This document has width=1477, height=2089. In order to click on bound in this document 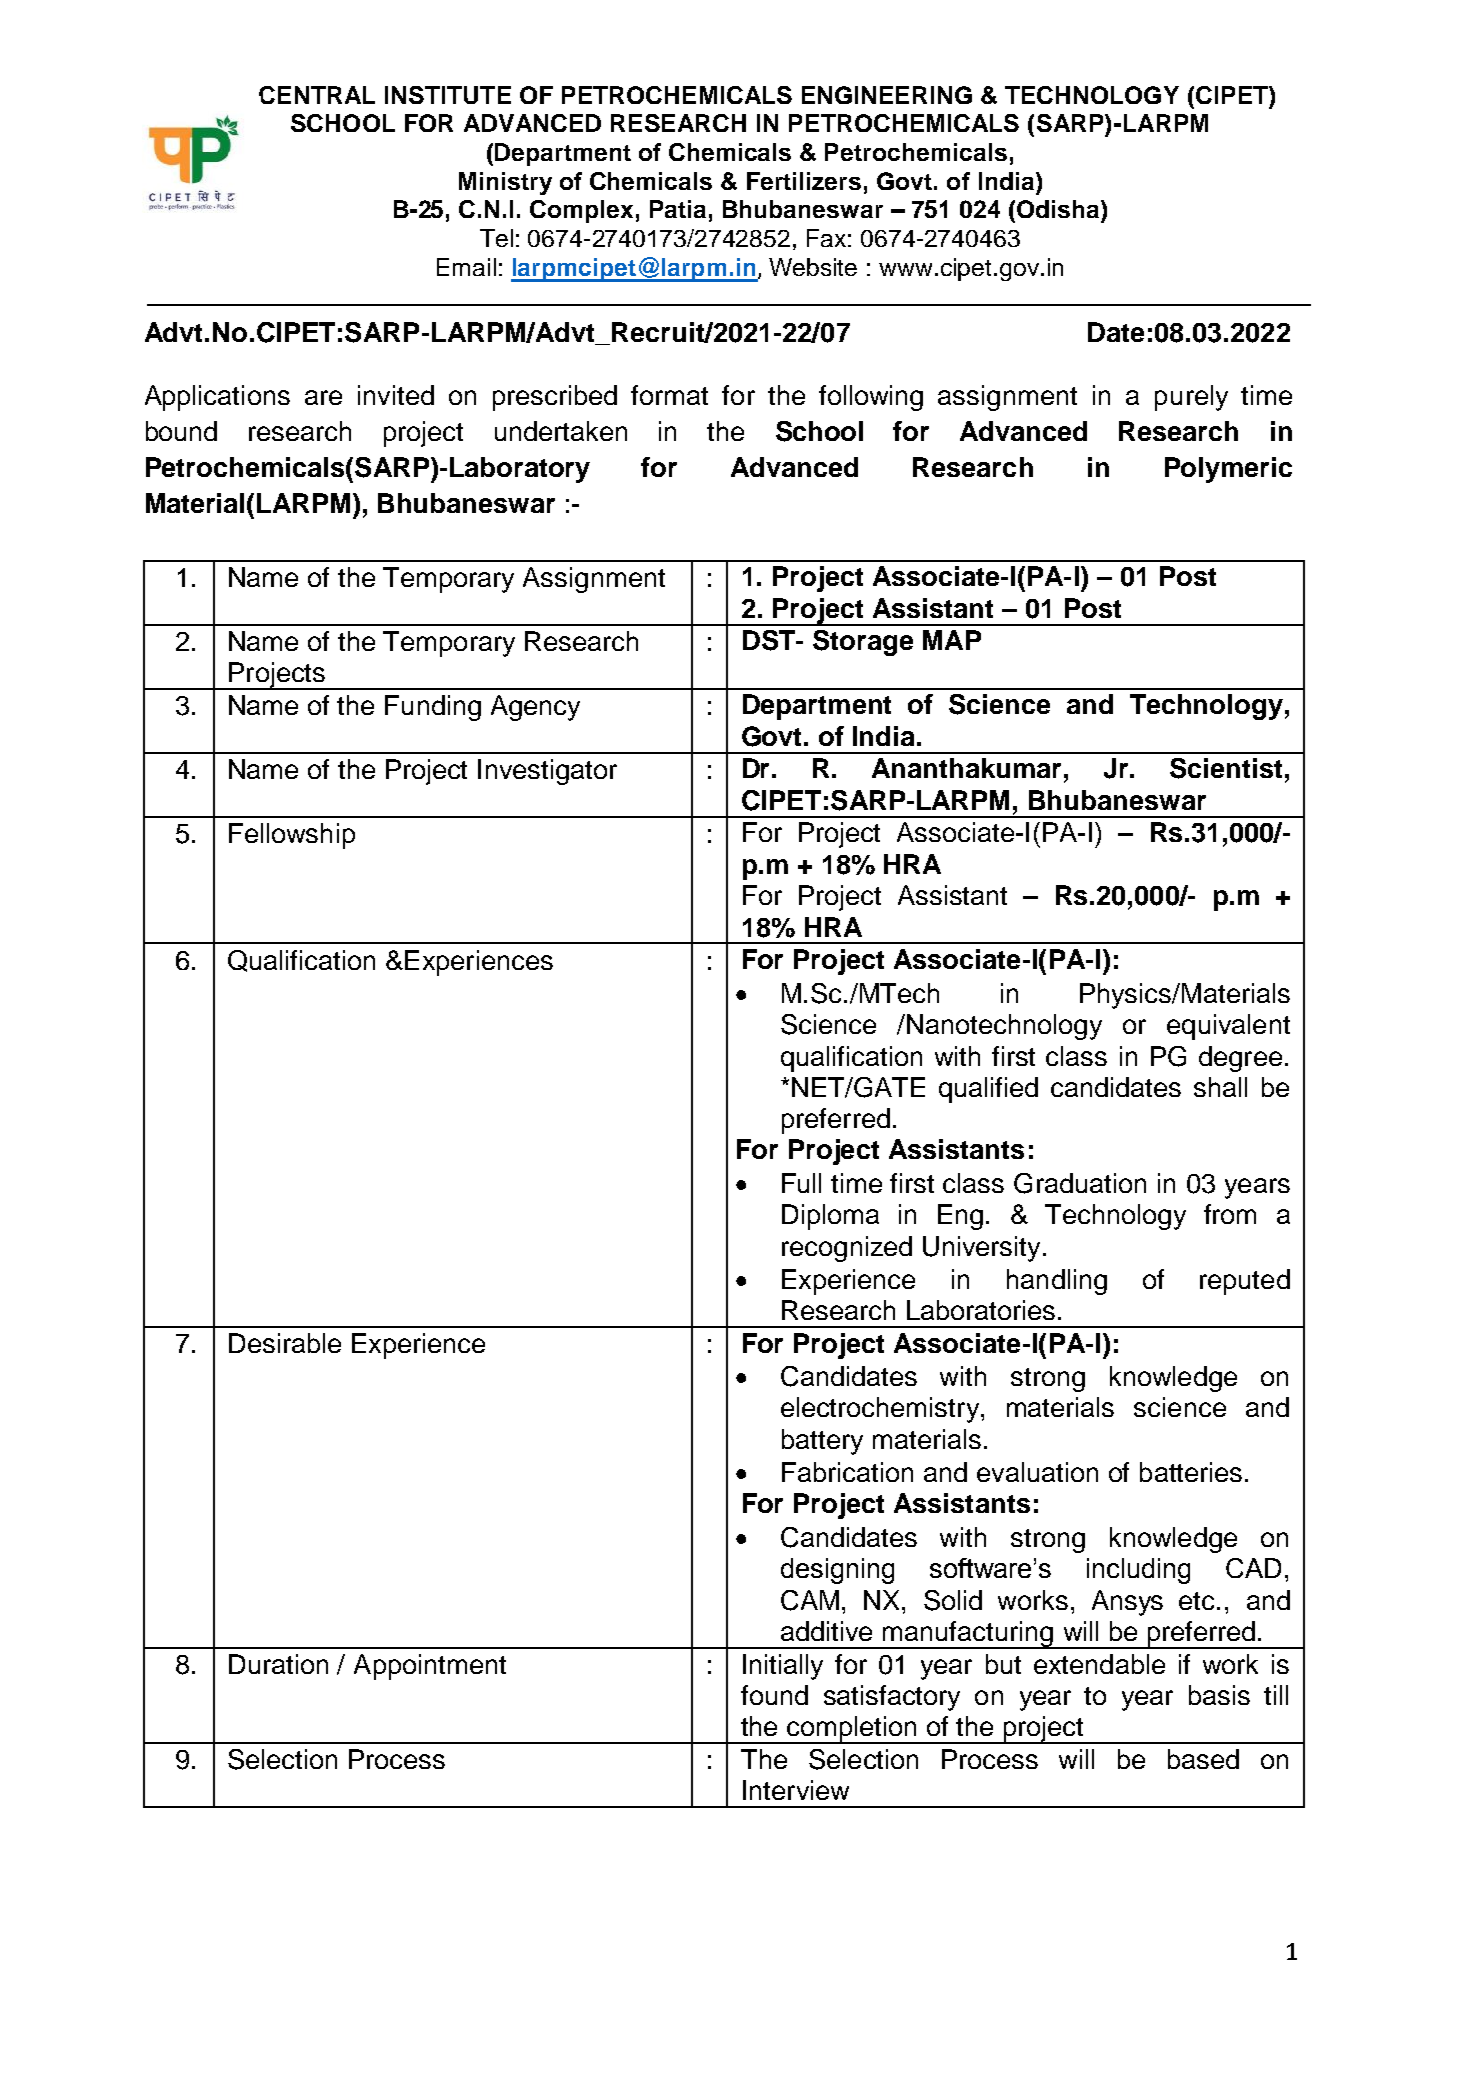, I will do `click(181, 431)`.
